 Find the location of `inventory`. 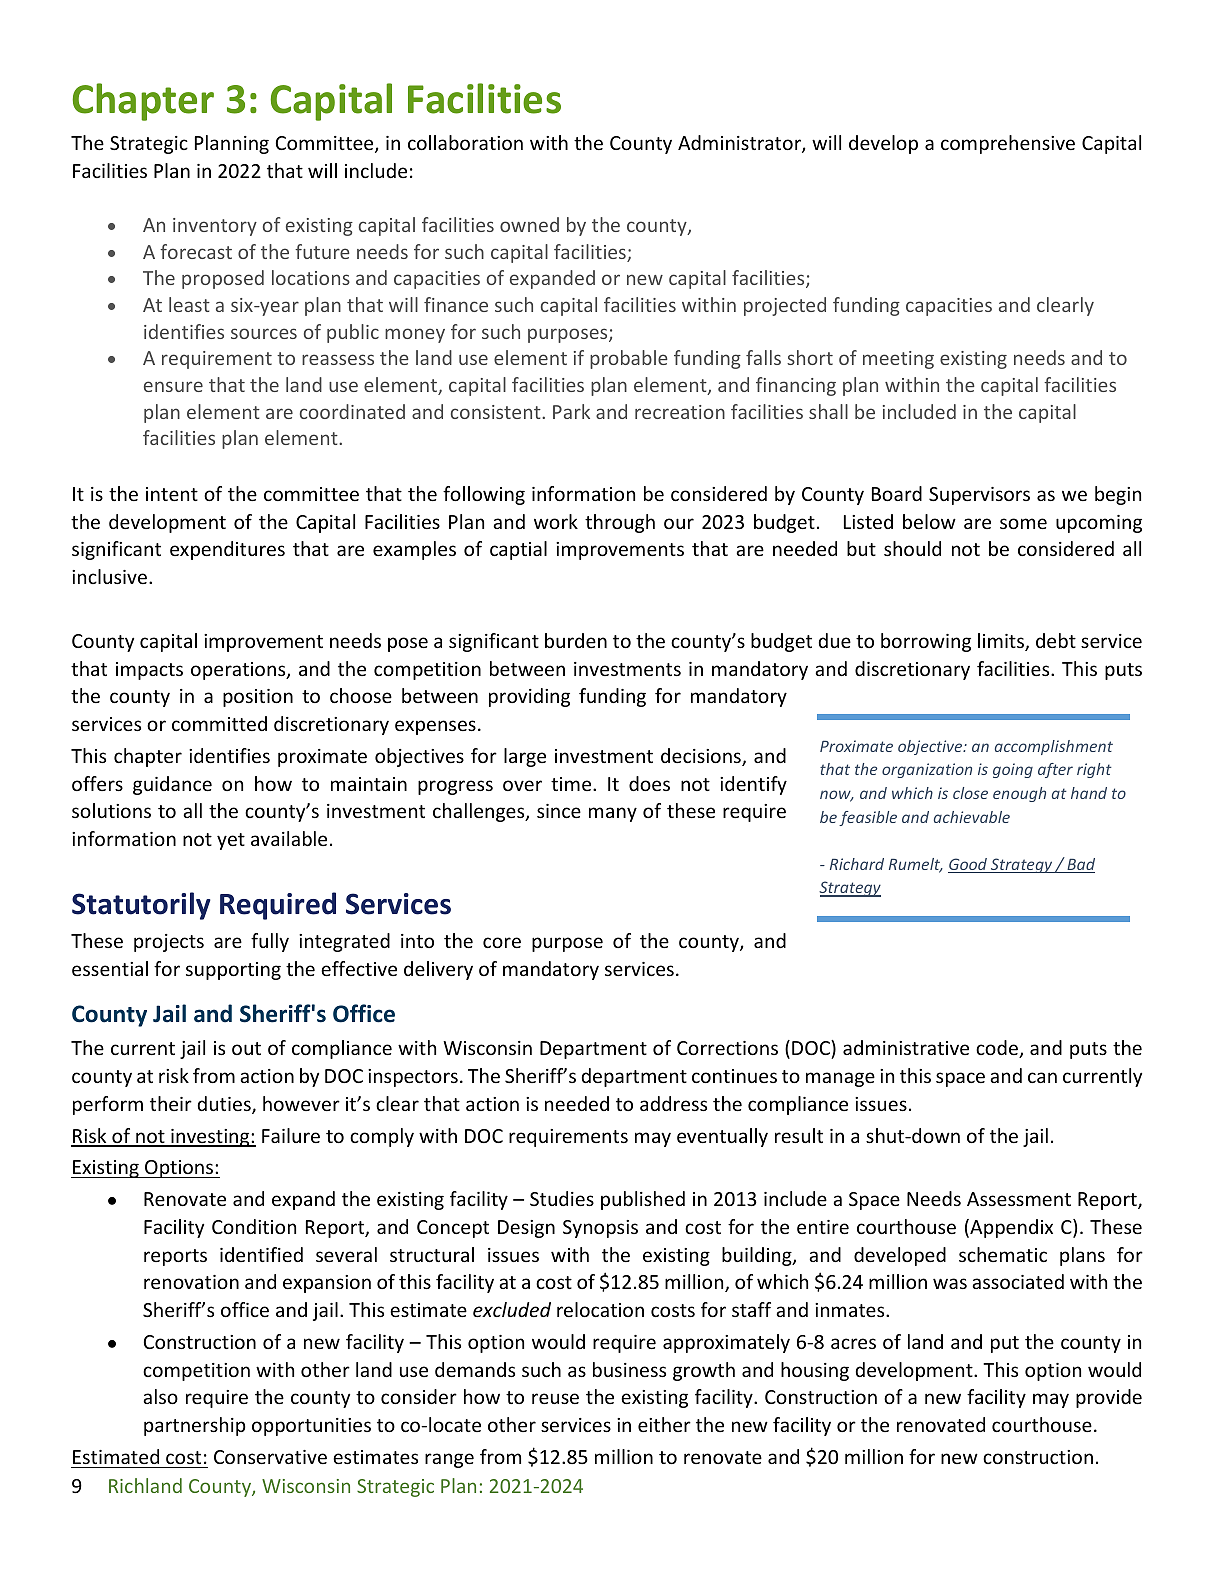

inventory is located at coordinates (215, 227).
